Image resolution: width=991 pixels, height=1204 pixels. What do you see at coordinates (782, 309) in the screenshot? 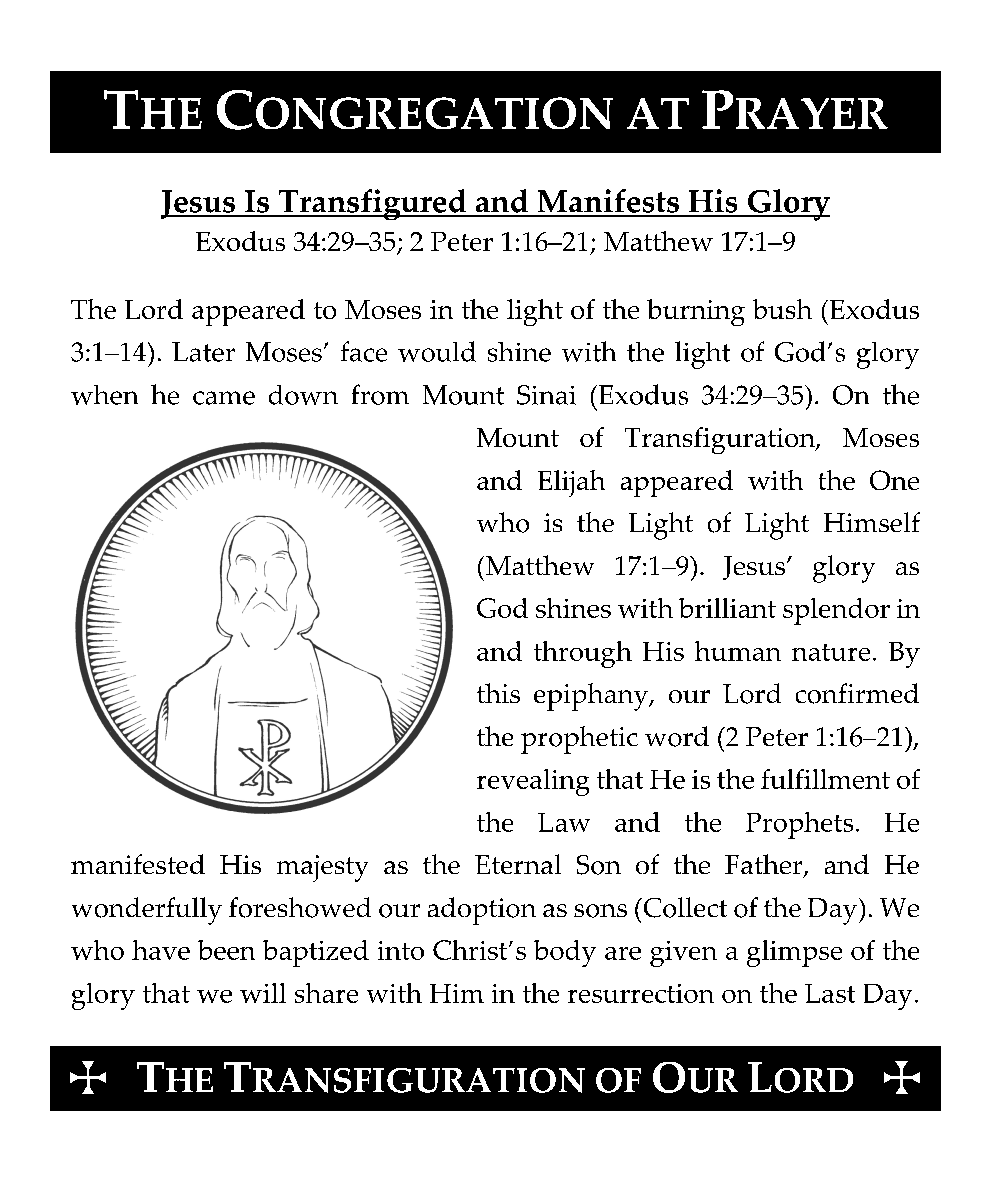
I see `bush` at bounding box center [782, 309].
